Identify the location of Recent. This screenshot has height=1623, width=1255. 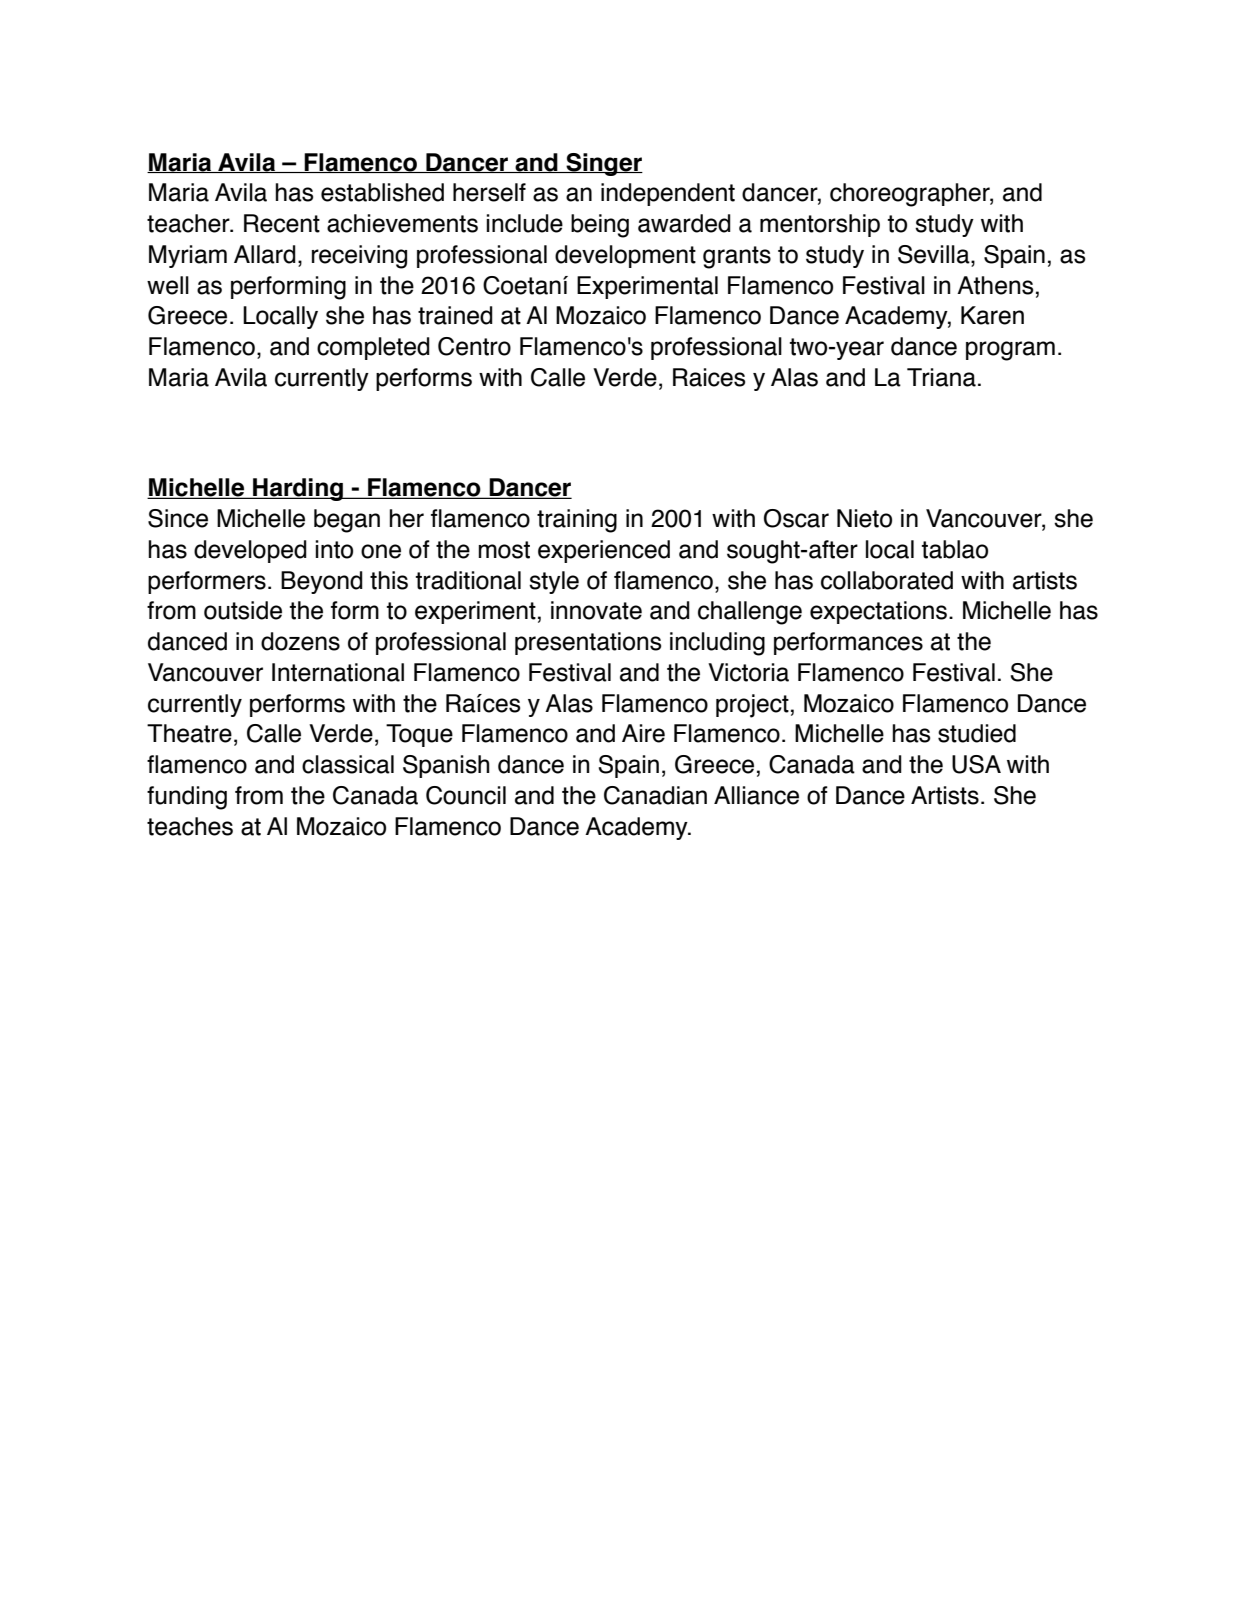
(282, 223).
